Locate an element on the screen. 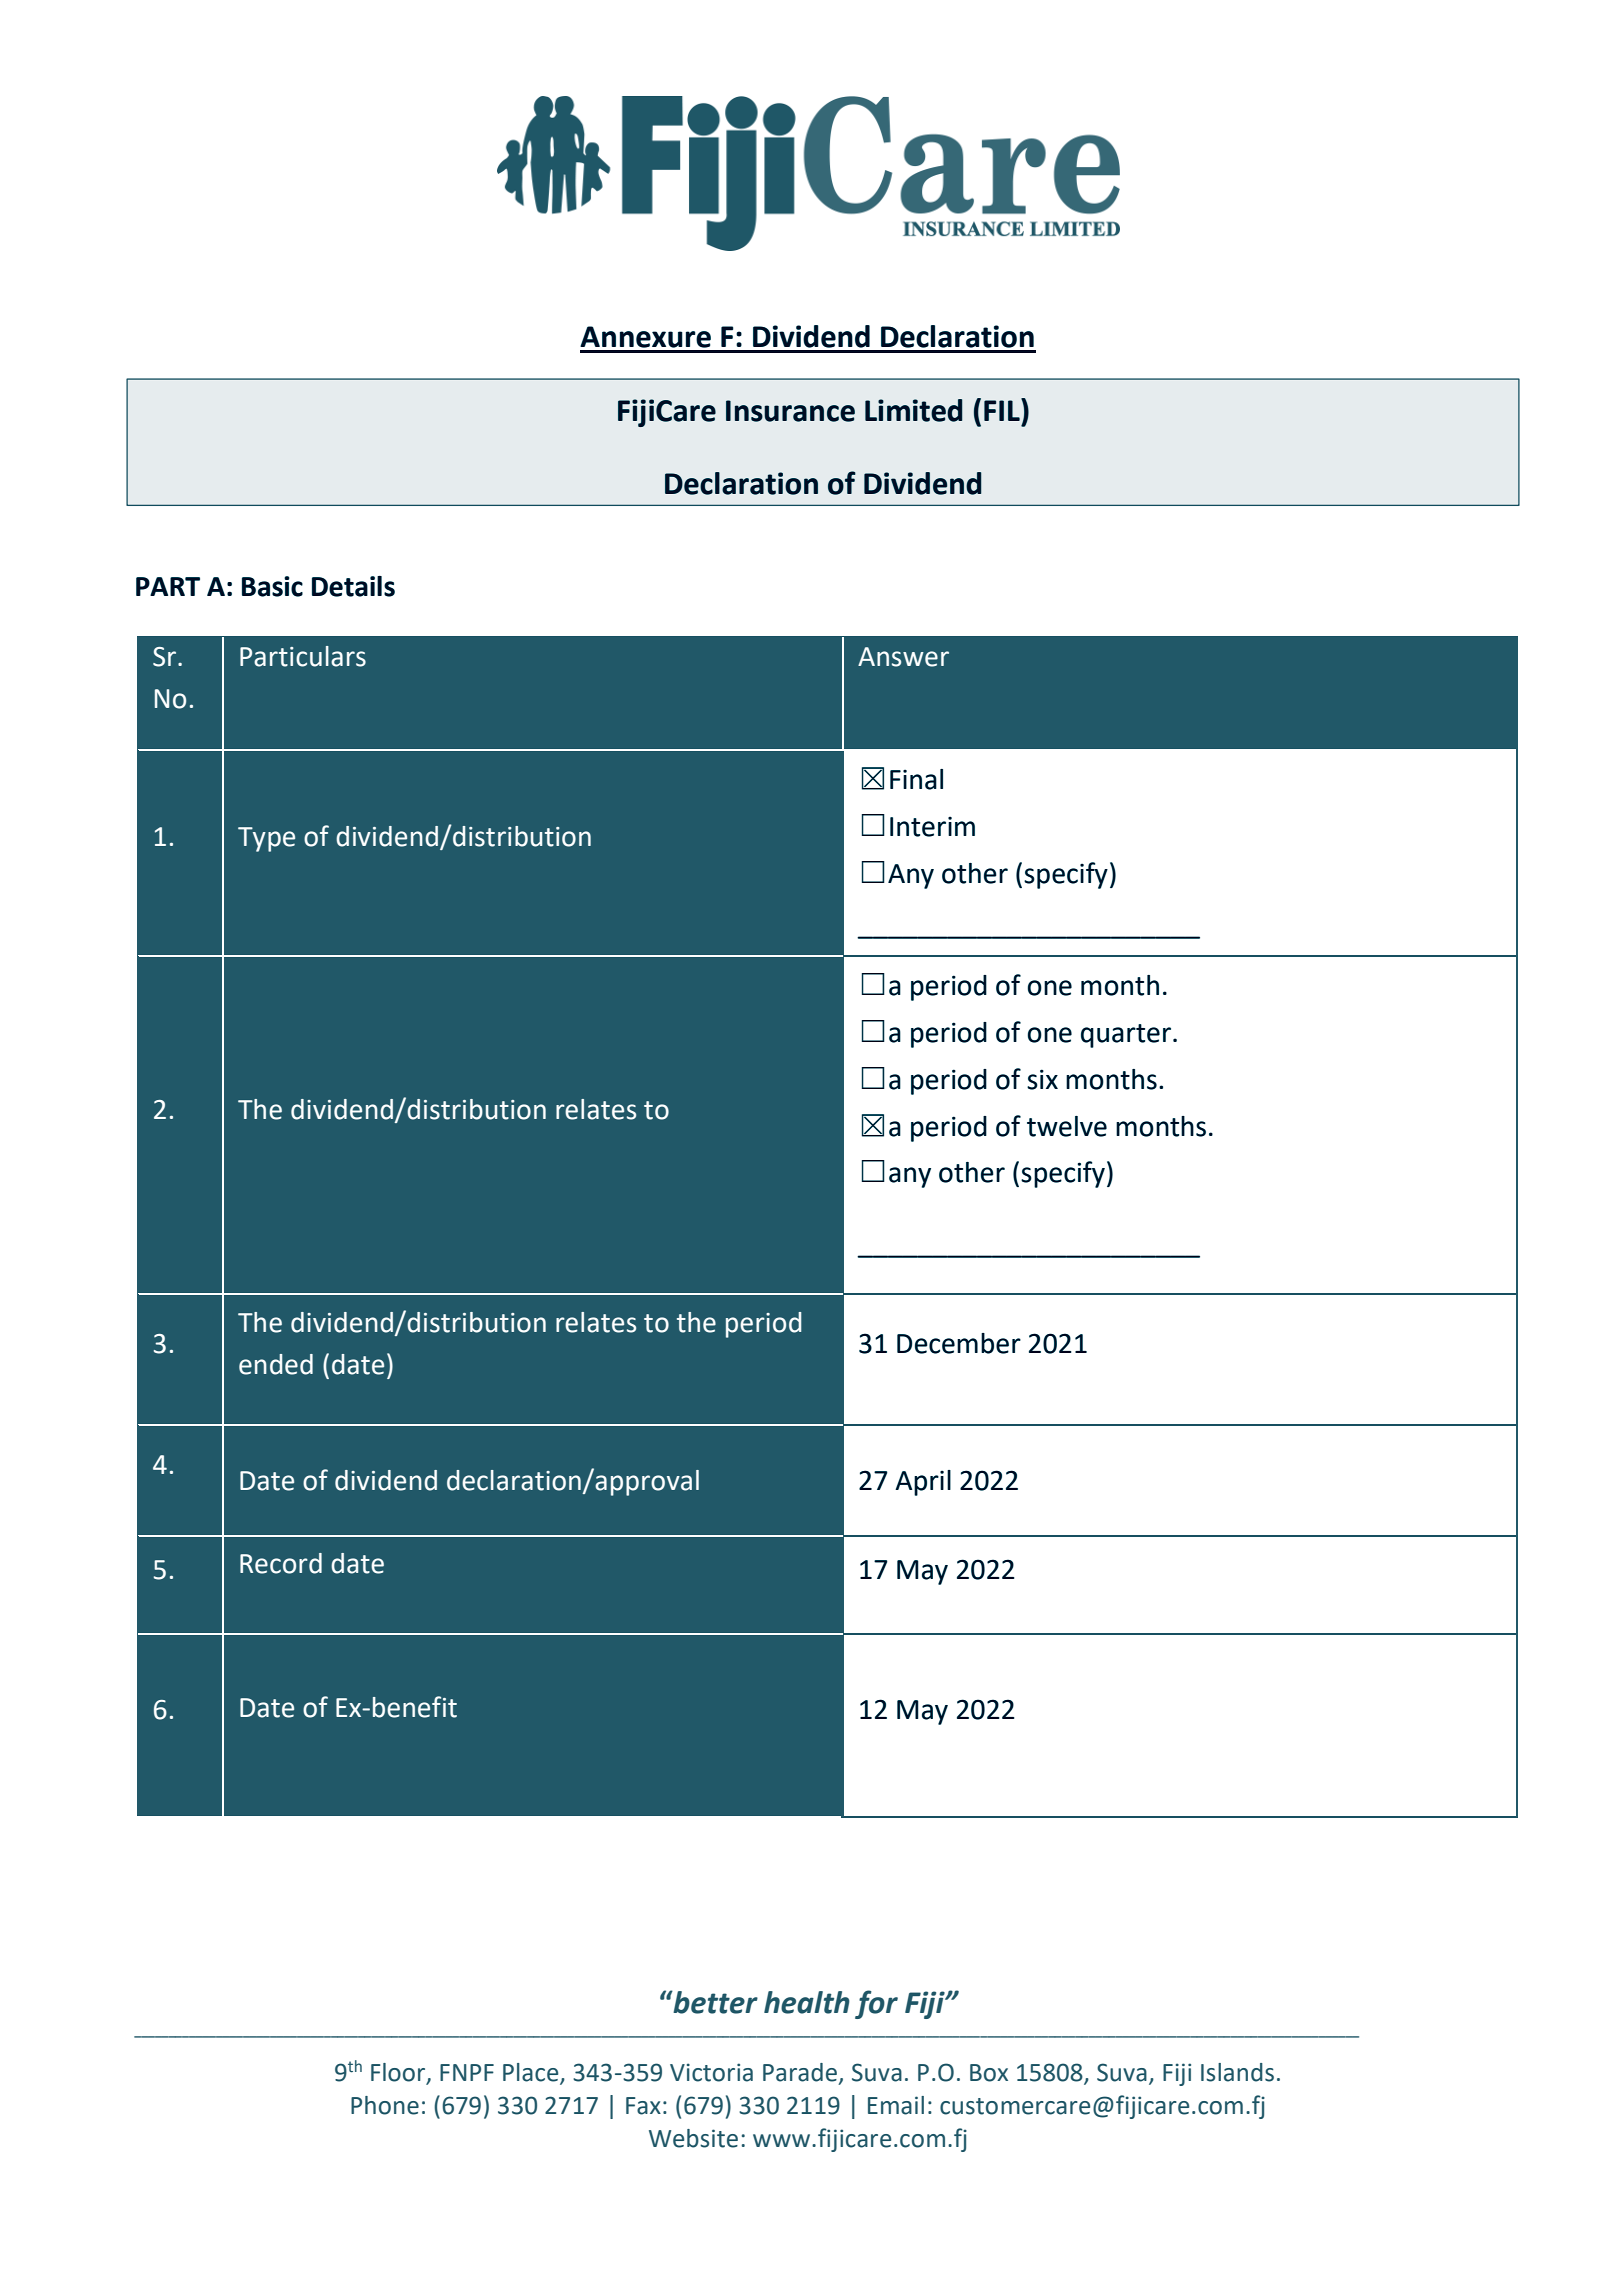 Image resolution: width=1617 pixels, height=2287 pixels. Phone is located at coordinates (385, 2105).
